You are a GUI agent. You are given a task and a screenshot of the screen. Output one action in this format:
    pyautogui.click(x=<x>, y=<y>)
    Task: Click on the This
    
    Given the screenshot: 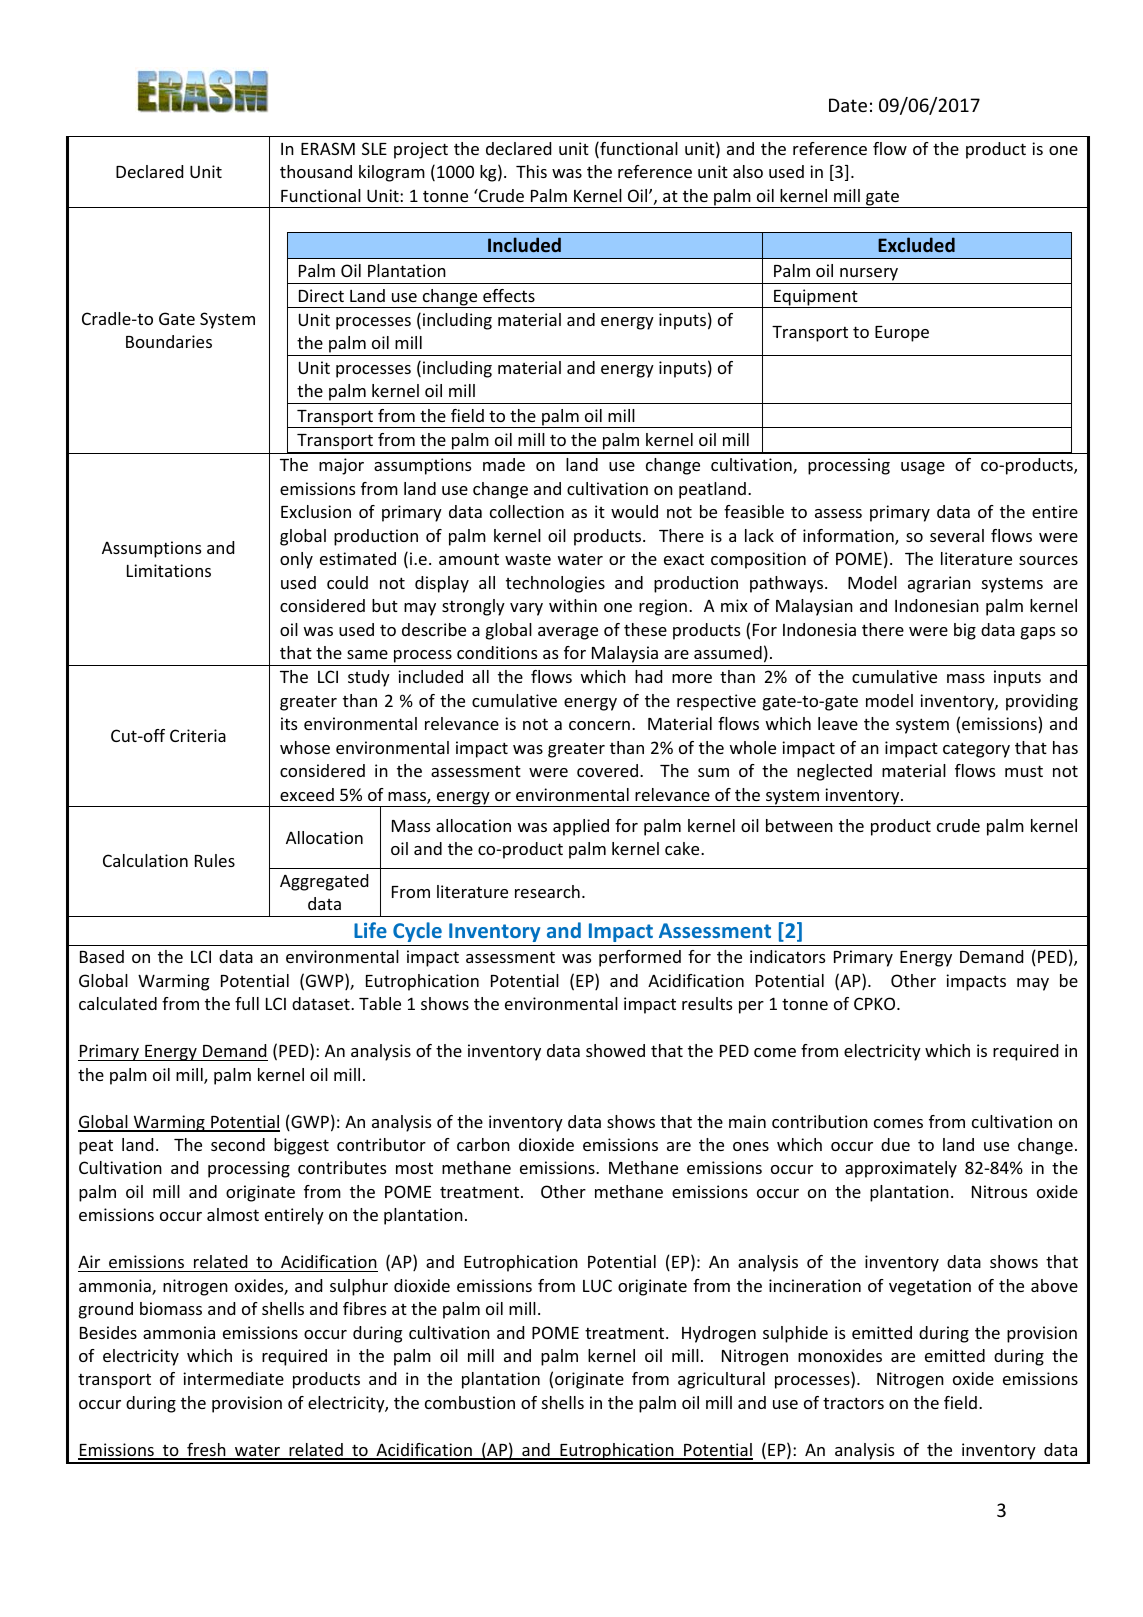 What is the action you would take?
    pyautogui.click(x=531, y=171)
